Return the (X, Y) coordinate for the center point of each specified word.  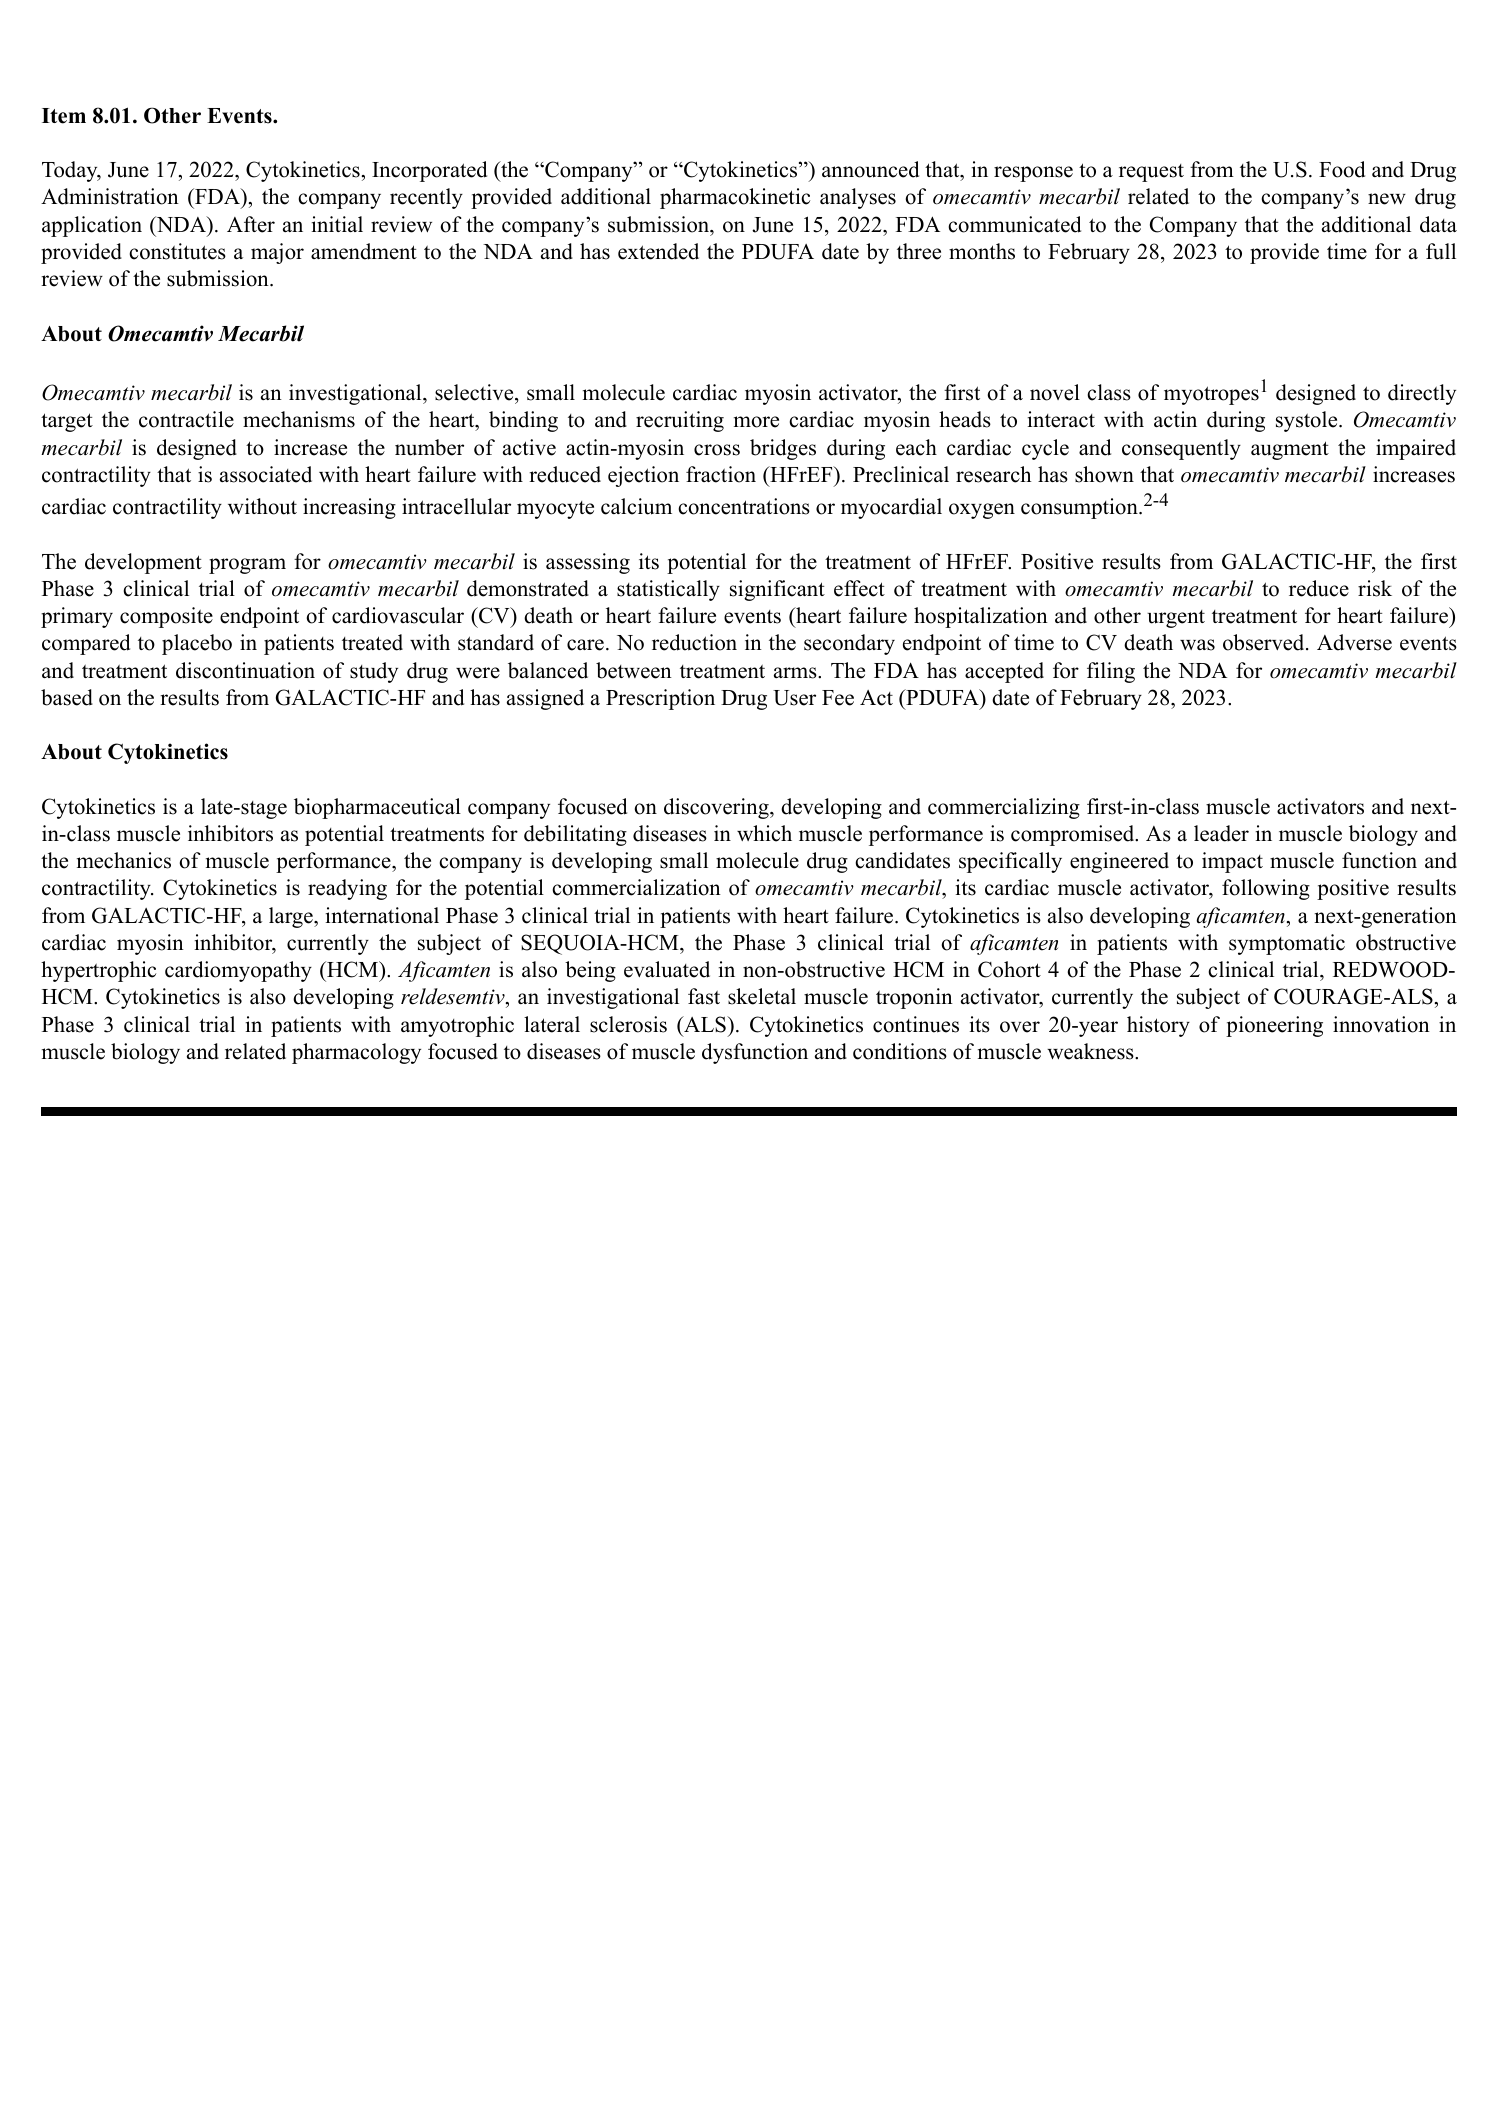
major (277, 253)
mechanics (124, 860)
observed (1265, 642)
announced (870, 169)
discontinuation (245, 670)
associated (266, 474)
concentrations (744, 506)
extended (658, 251)
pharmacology (356, 1053)
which (764, 833)
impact (1232, 862)
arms (796, 673)
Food (1342, 169)
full (1441, 251)
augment (1290, 450)
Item (64, 116)
